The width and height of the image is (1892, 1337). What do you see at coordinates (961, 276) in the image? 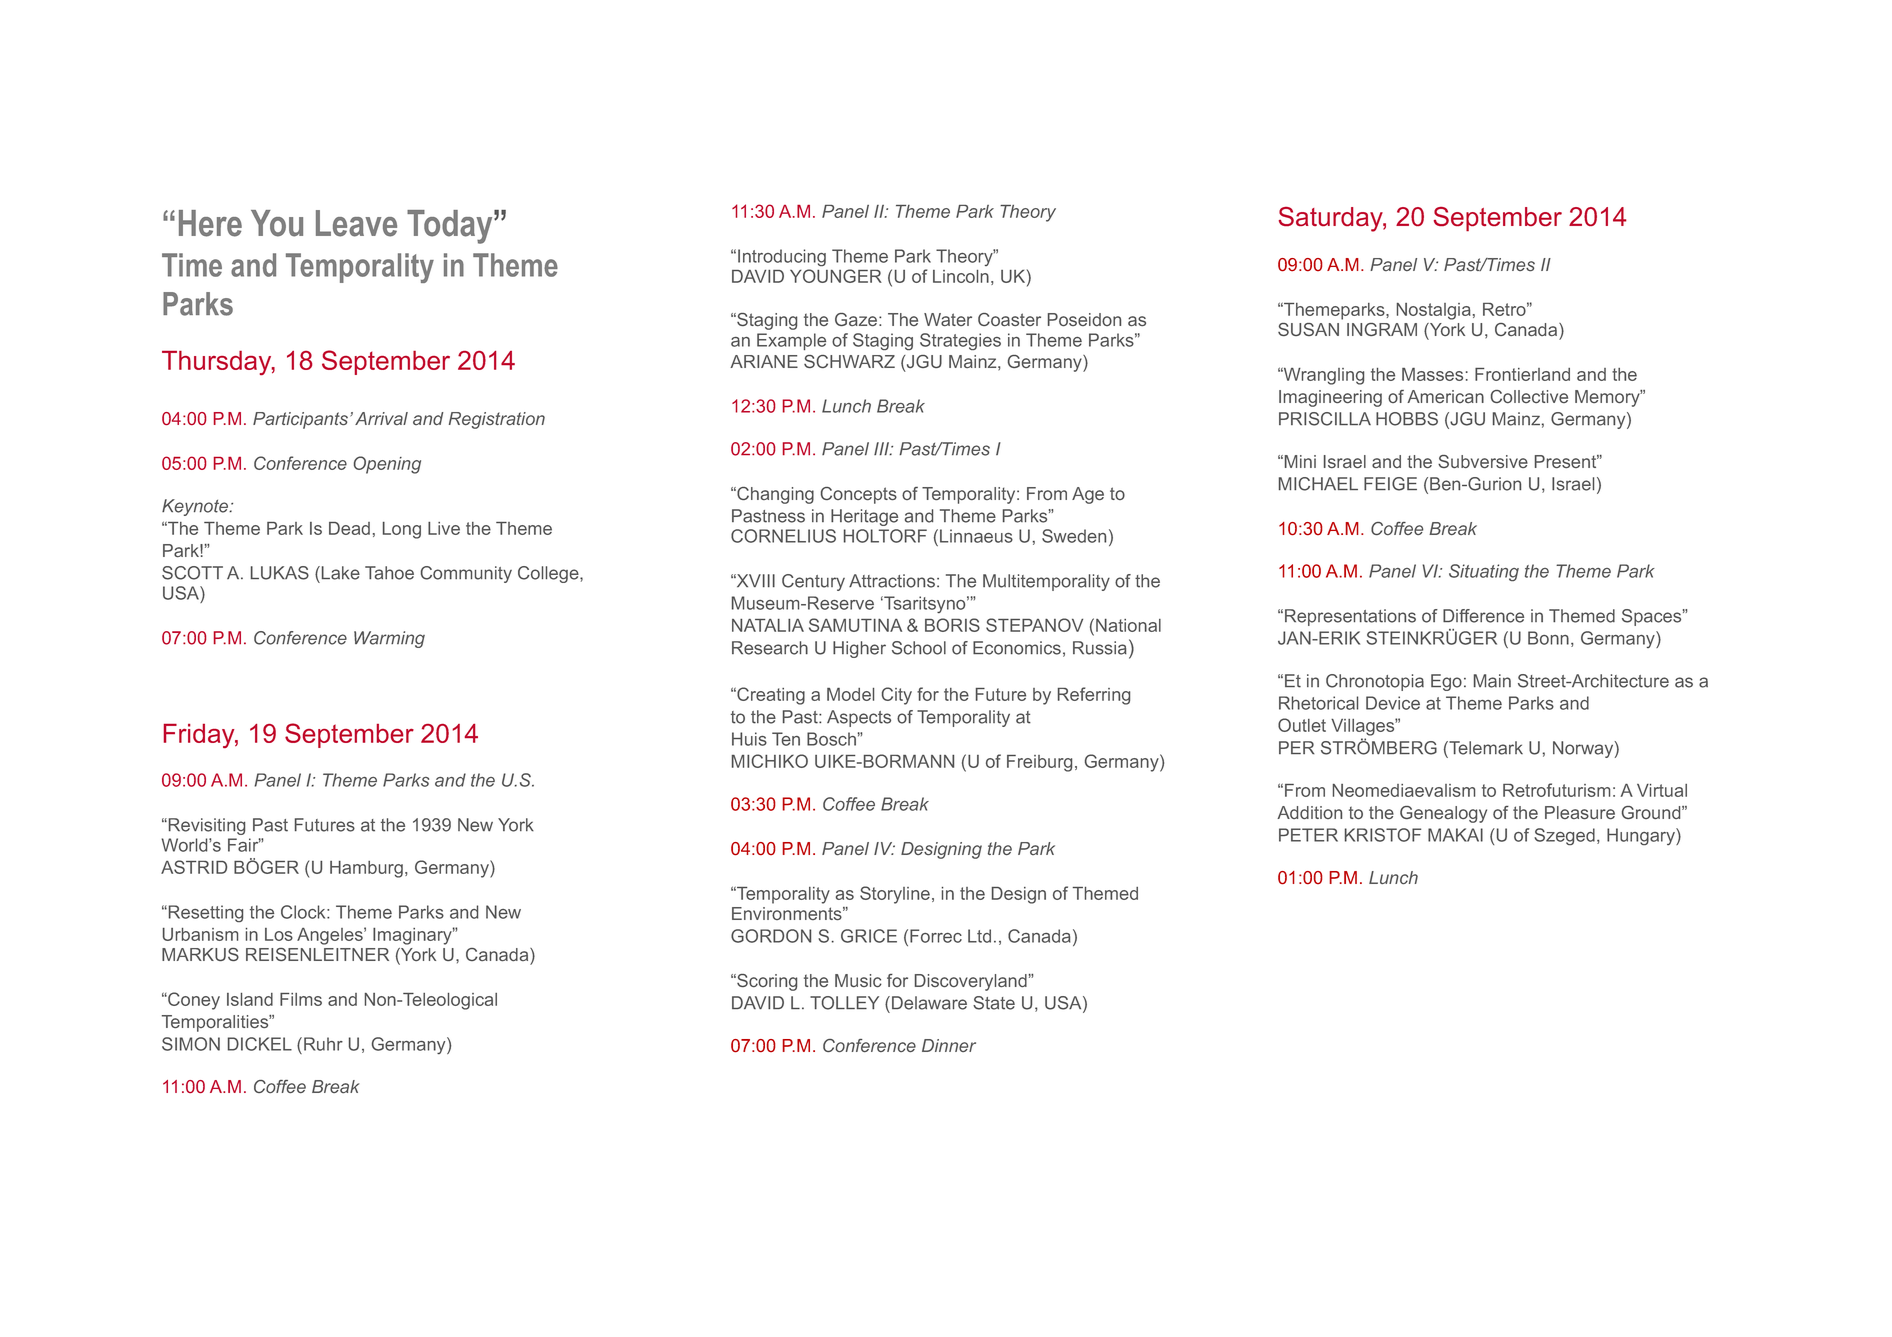
I see `Lincoln` at bounding box center [961, 276].
